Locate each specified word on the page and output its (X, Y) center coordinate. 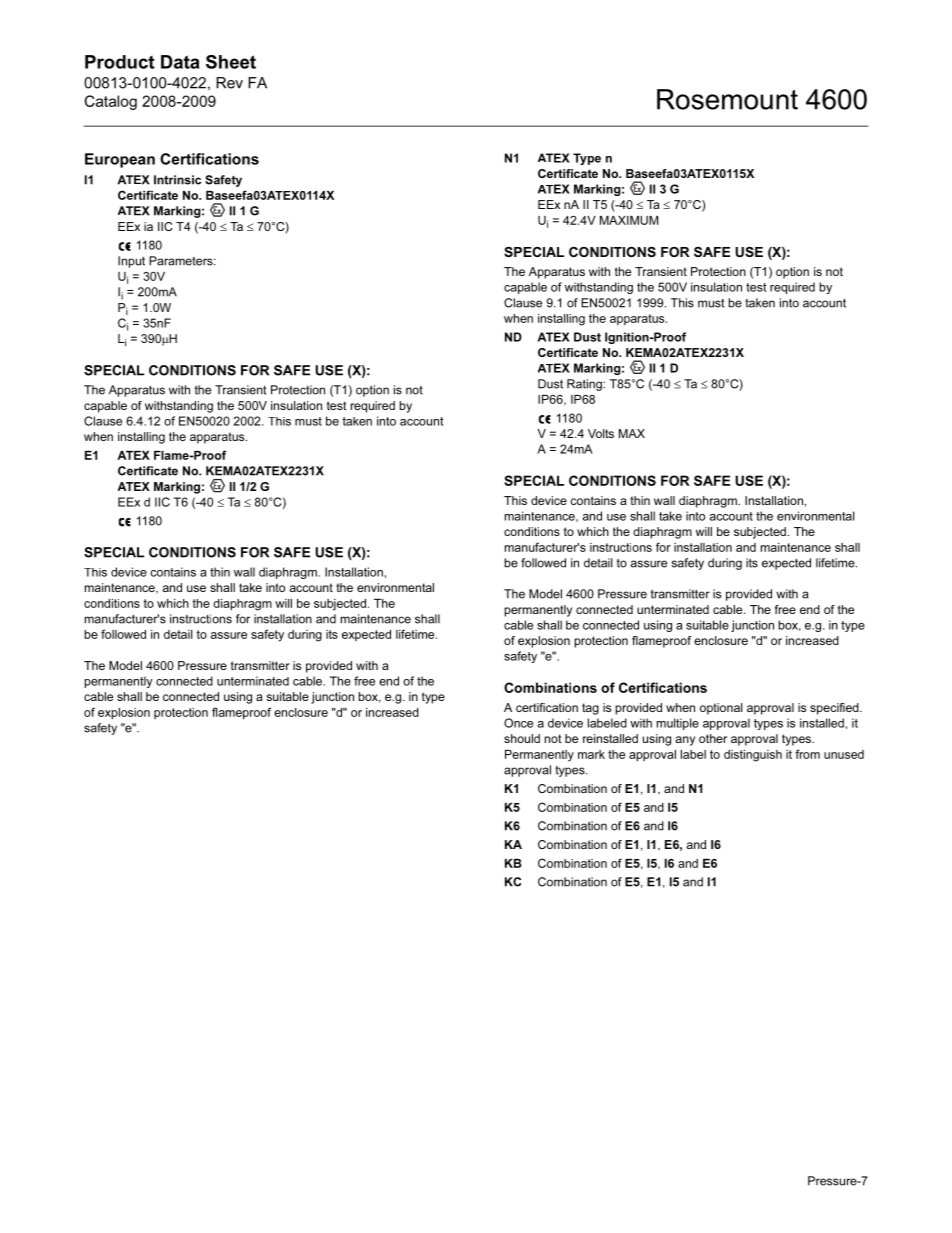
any (685, 741)
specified (835, 709)
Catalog (111, 102)
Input (131, 262)
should (522, 738)
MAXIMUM (629, 220)
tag (590, 709)
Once (518, 723)
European (120, 160)
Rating (585, 385)
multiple (678, 724)
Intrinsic (177, 180)
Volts (601, 433)
